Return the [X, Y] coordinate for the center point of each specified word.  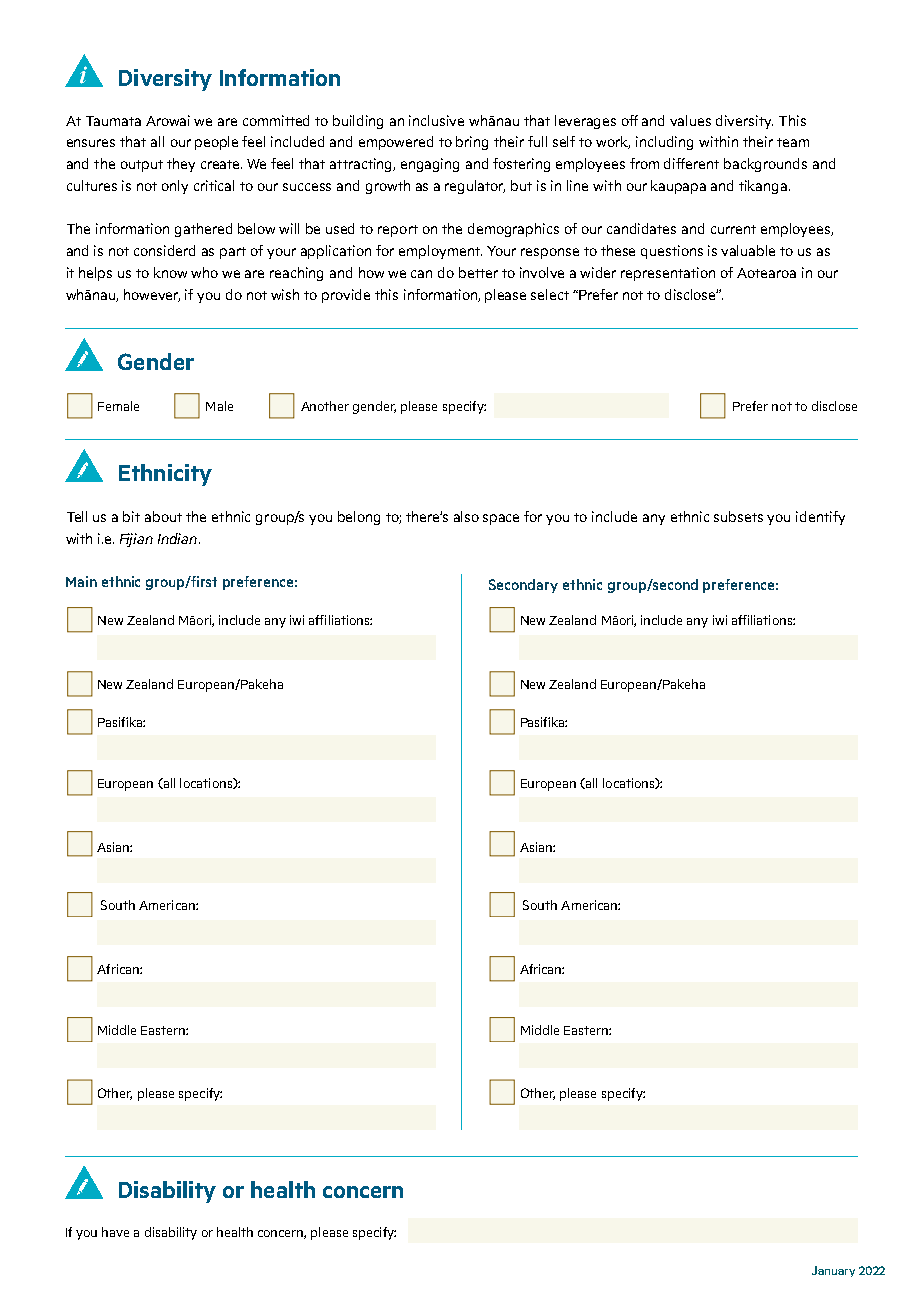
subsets [738, 516]
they [181, 165]
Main [81, 581]
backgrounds [765, 165]
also [466, 516]
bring [472, 143]
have [115, 1232]
